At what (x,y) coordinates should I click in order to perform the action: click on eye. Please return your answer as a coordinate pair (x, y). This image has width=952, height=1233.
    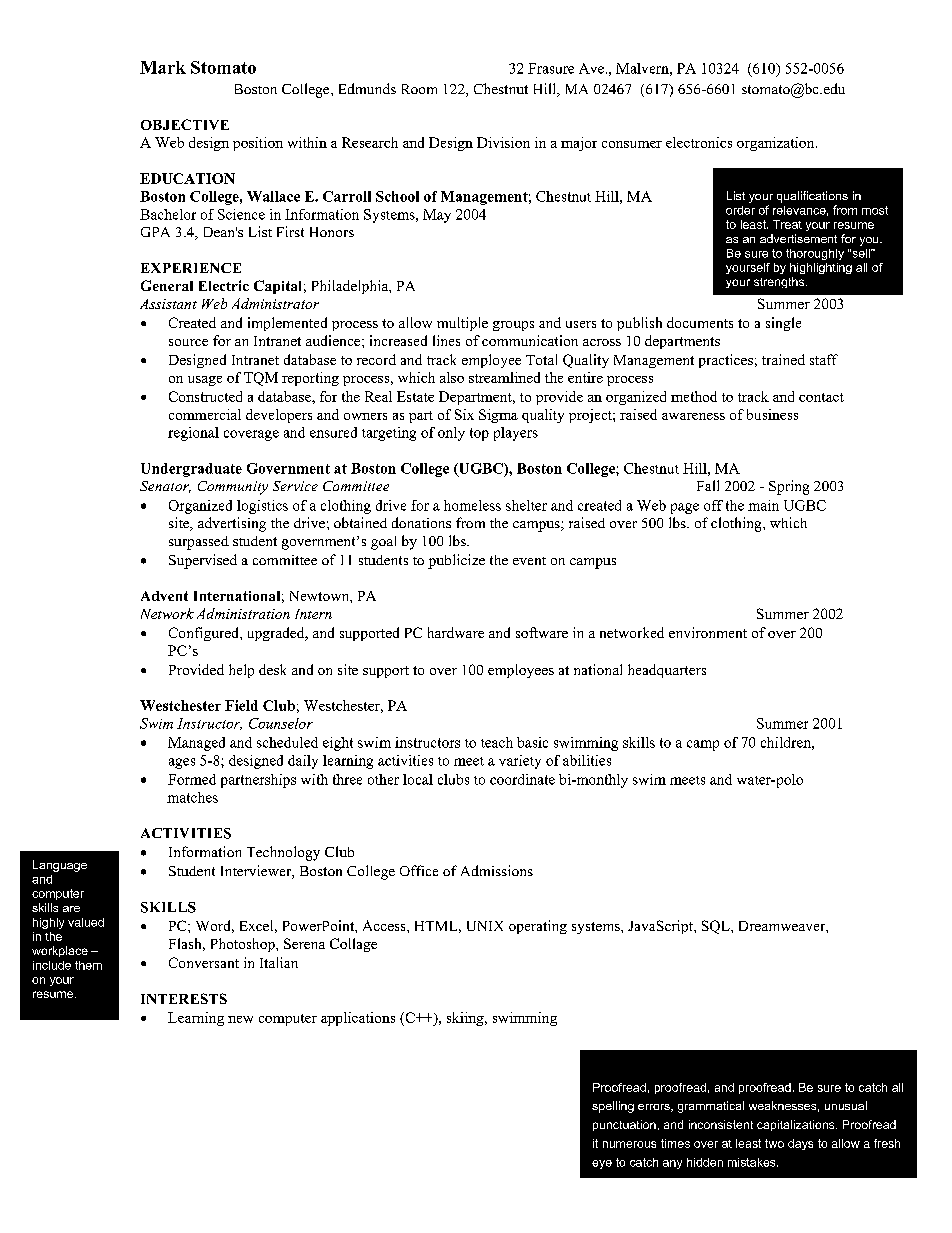
    Looking at the image, I should click on (602, 1164).
